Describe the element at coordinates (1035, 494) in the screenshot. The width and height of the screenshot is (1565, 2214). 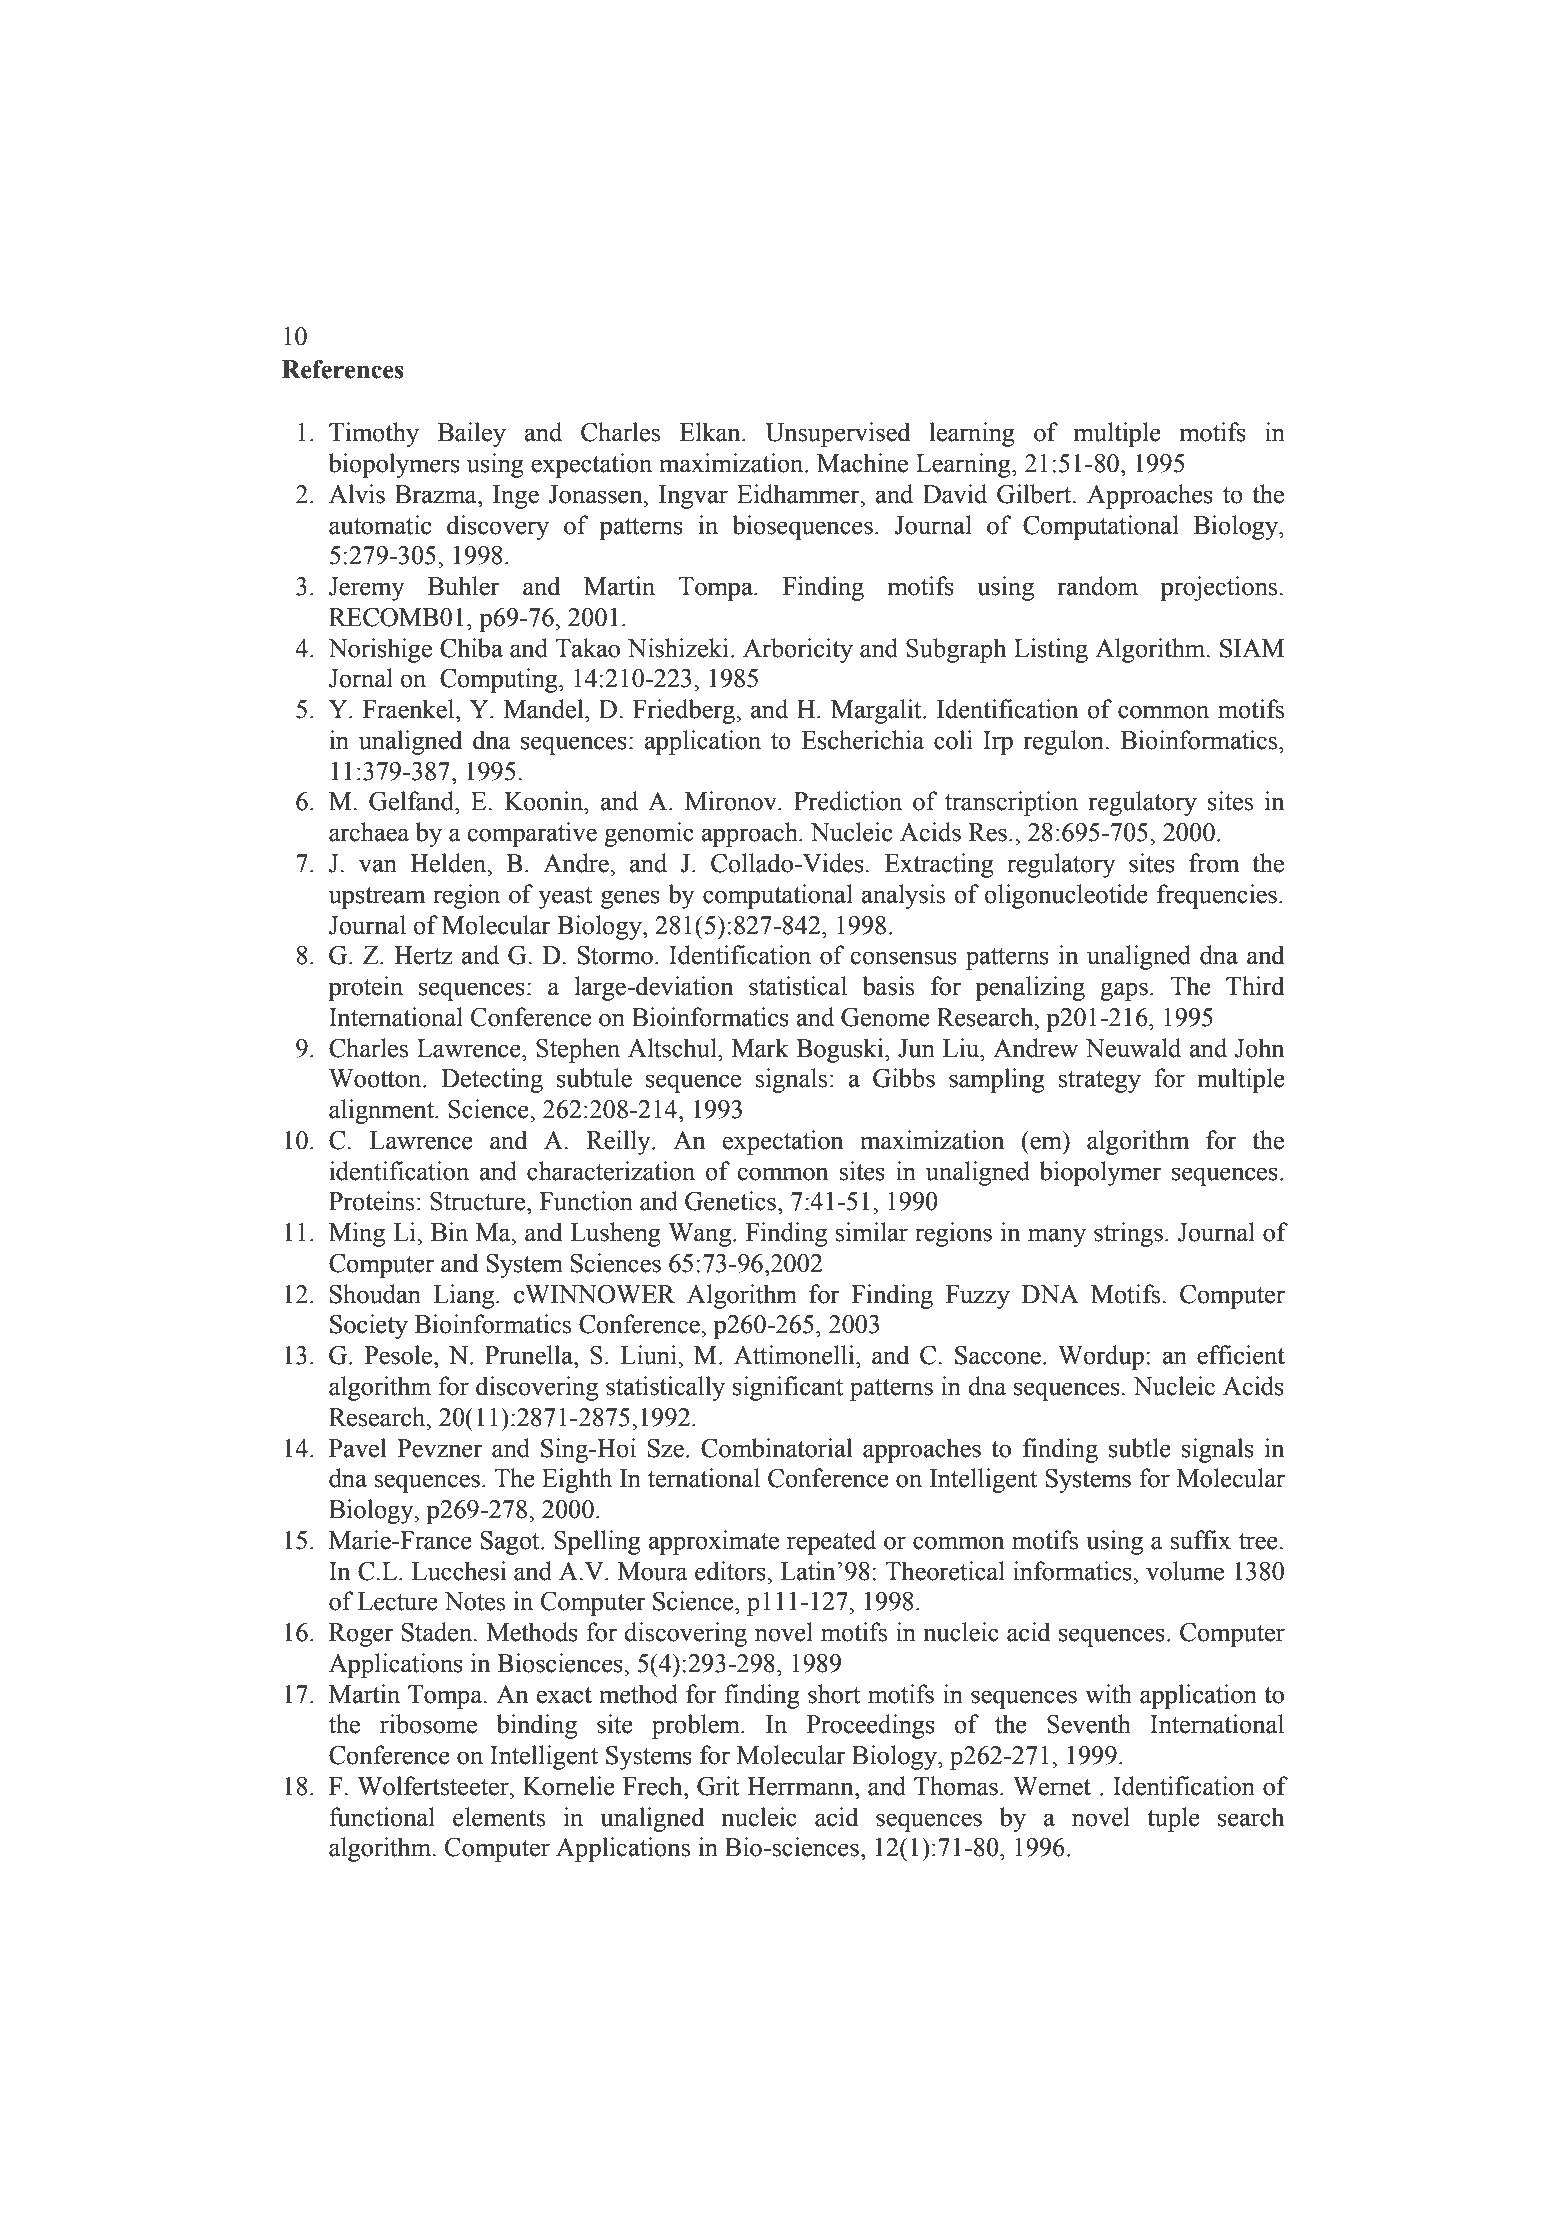
I see `Gilbert` at that location.
